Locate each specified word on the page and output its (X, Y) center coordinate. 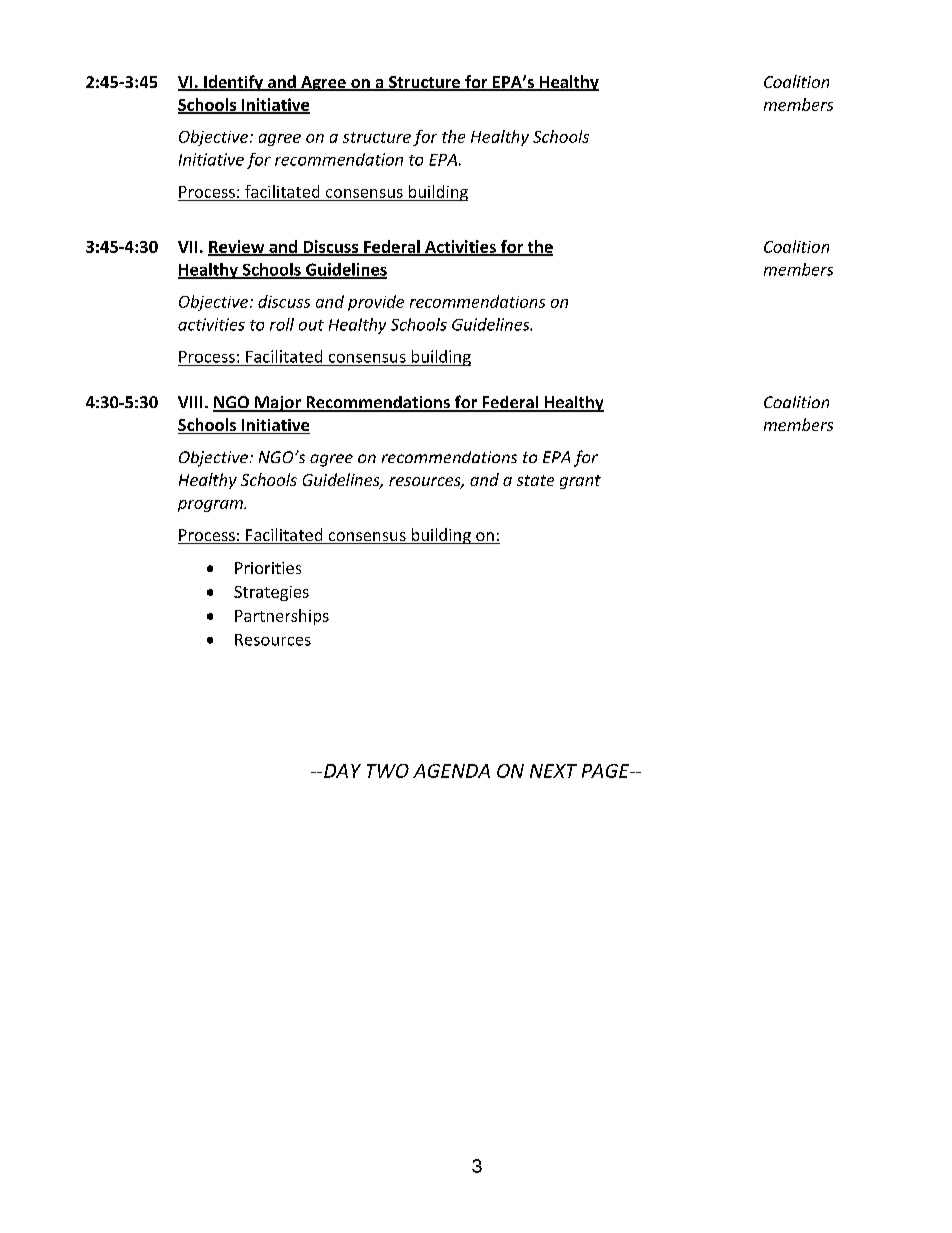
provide (376, 303)
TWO (388, 771)
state (535, 480)
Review (237, 247)
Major (278, 404)
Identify (233, 83)
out (311, 325)
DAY (342, 771)
